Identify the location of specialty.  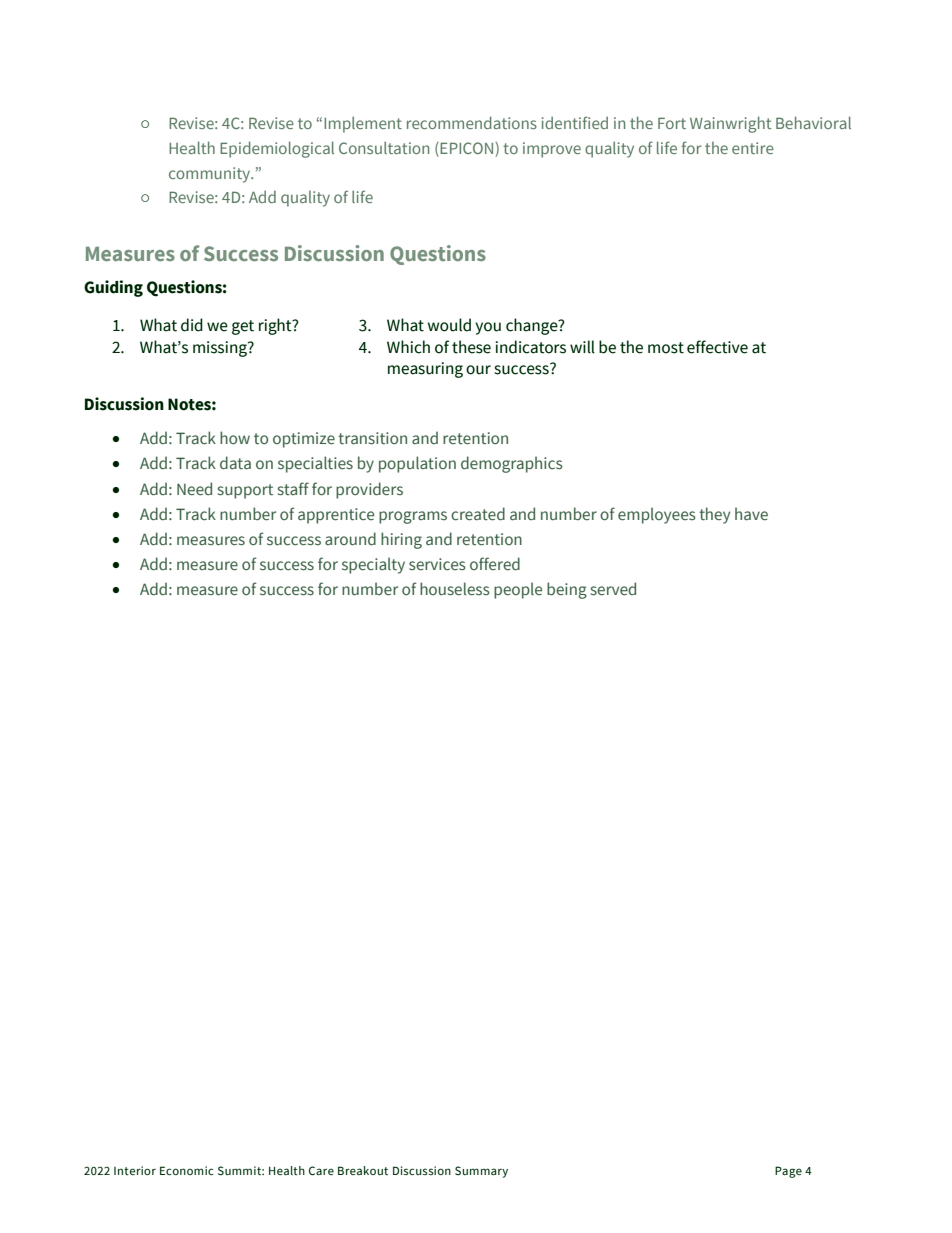
(373, 565).
